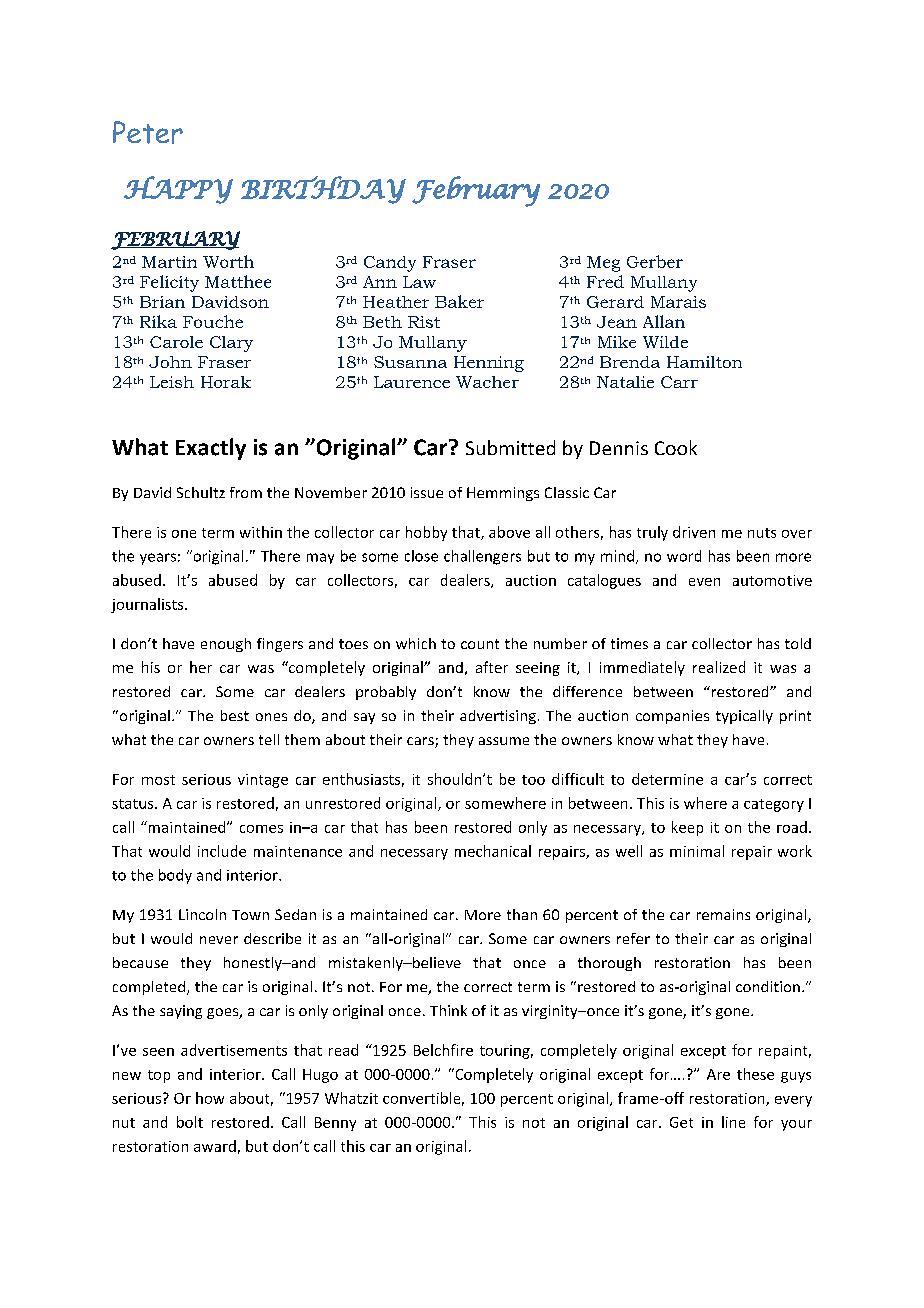 The height and width of the image is (1308, 924). I want to click on BIRTHDAY, so click(323, 190).
